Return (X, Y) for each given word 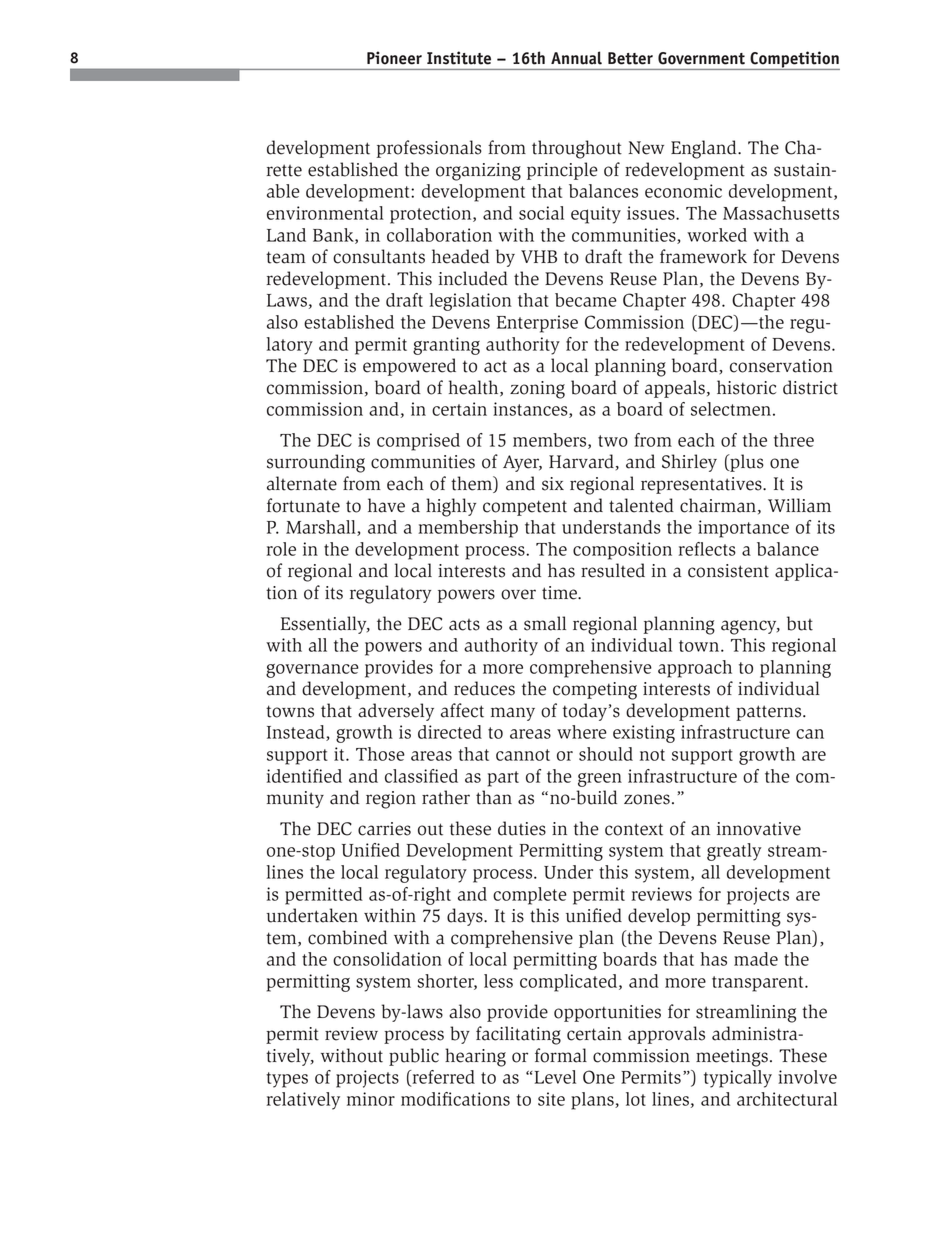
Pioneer (394, 58)
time (561, 593)
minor (371, 1099)
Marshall (322, 528)
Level (555, 1077)
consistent (728, 571)
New (646, 148)
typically (738, 1079)
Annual (576, 58)
